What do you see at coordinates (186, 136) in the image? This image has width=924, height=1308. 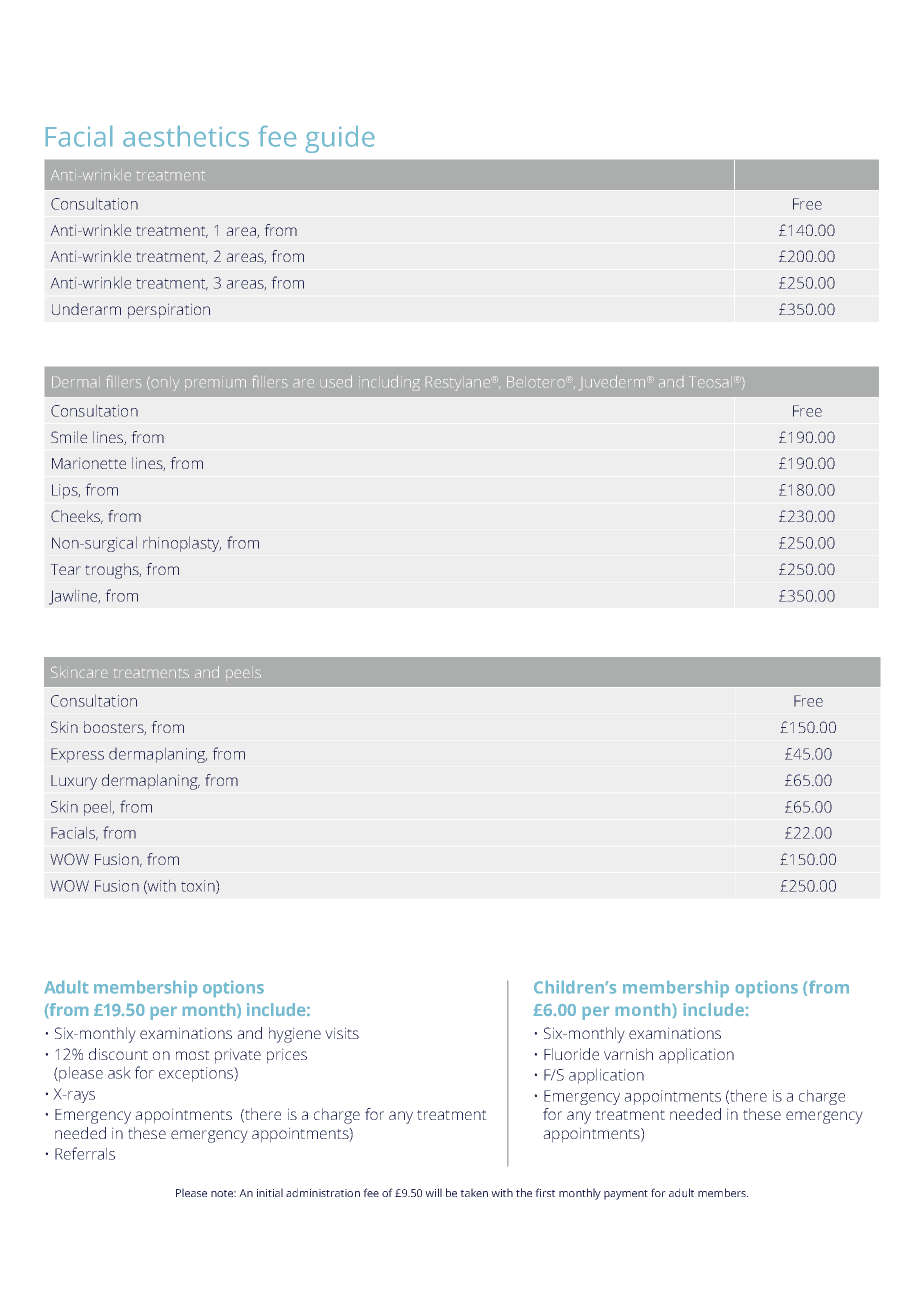 I see `aesthetics` at bounding box center [186, 136].
